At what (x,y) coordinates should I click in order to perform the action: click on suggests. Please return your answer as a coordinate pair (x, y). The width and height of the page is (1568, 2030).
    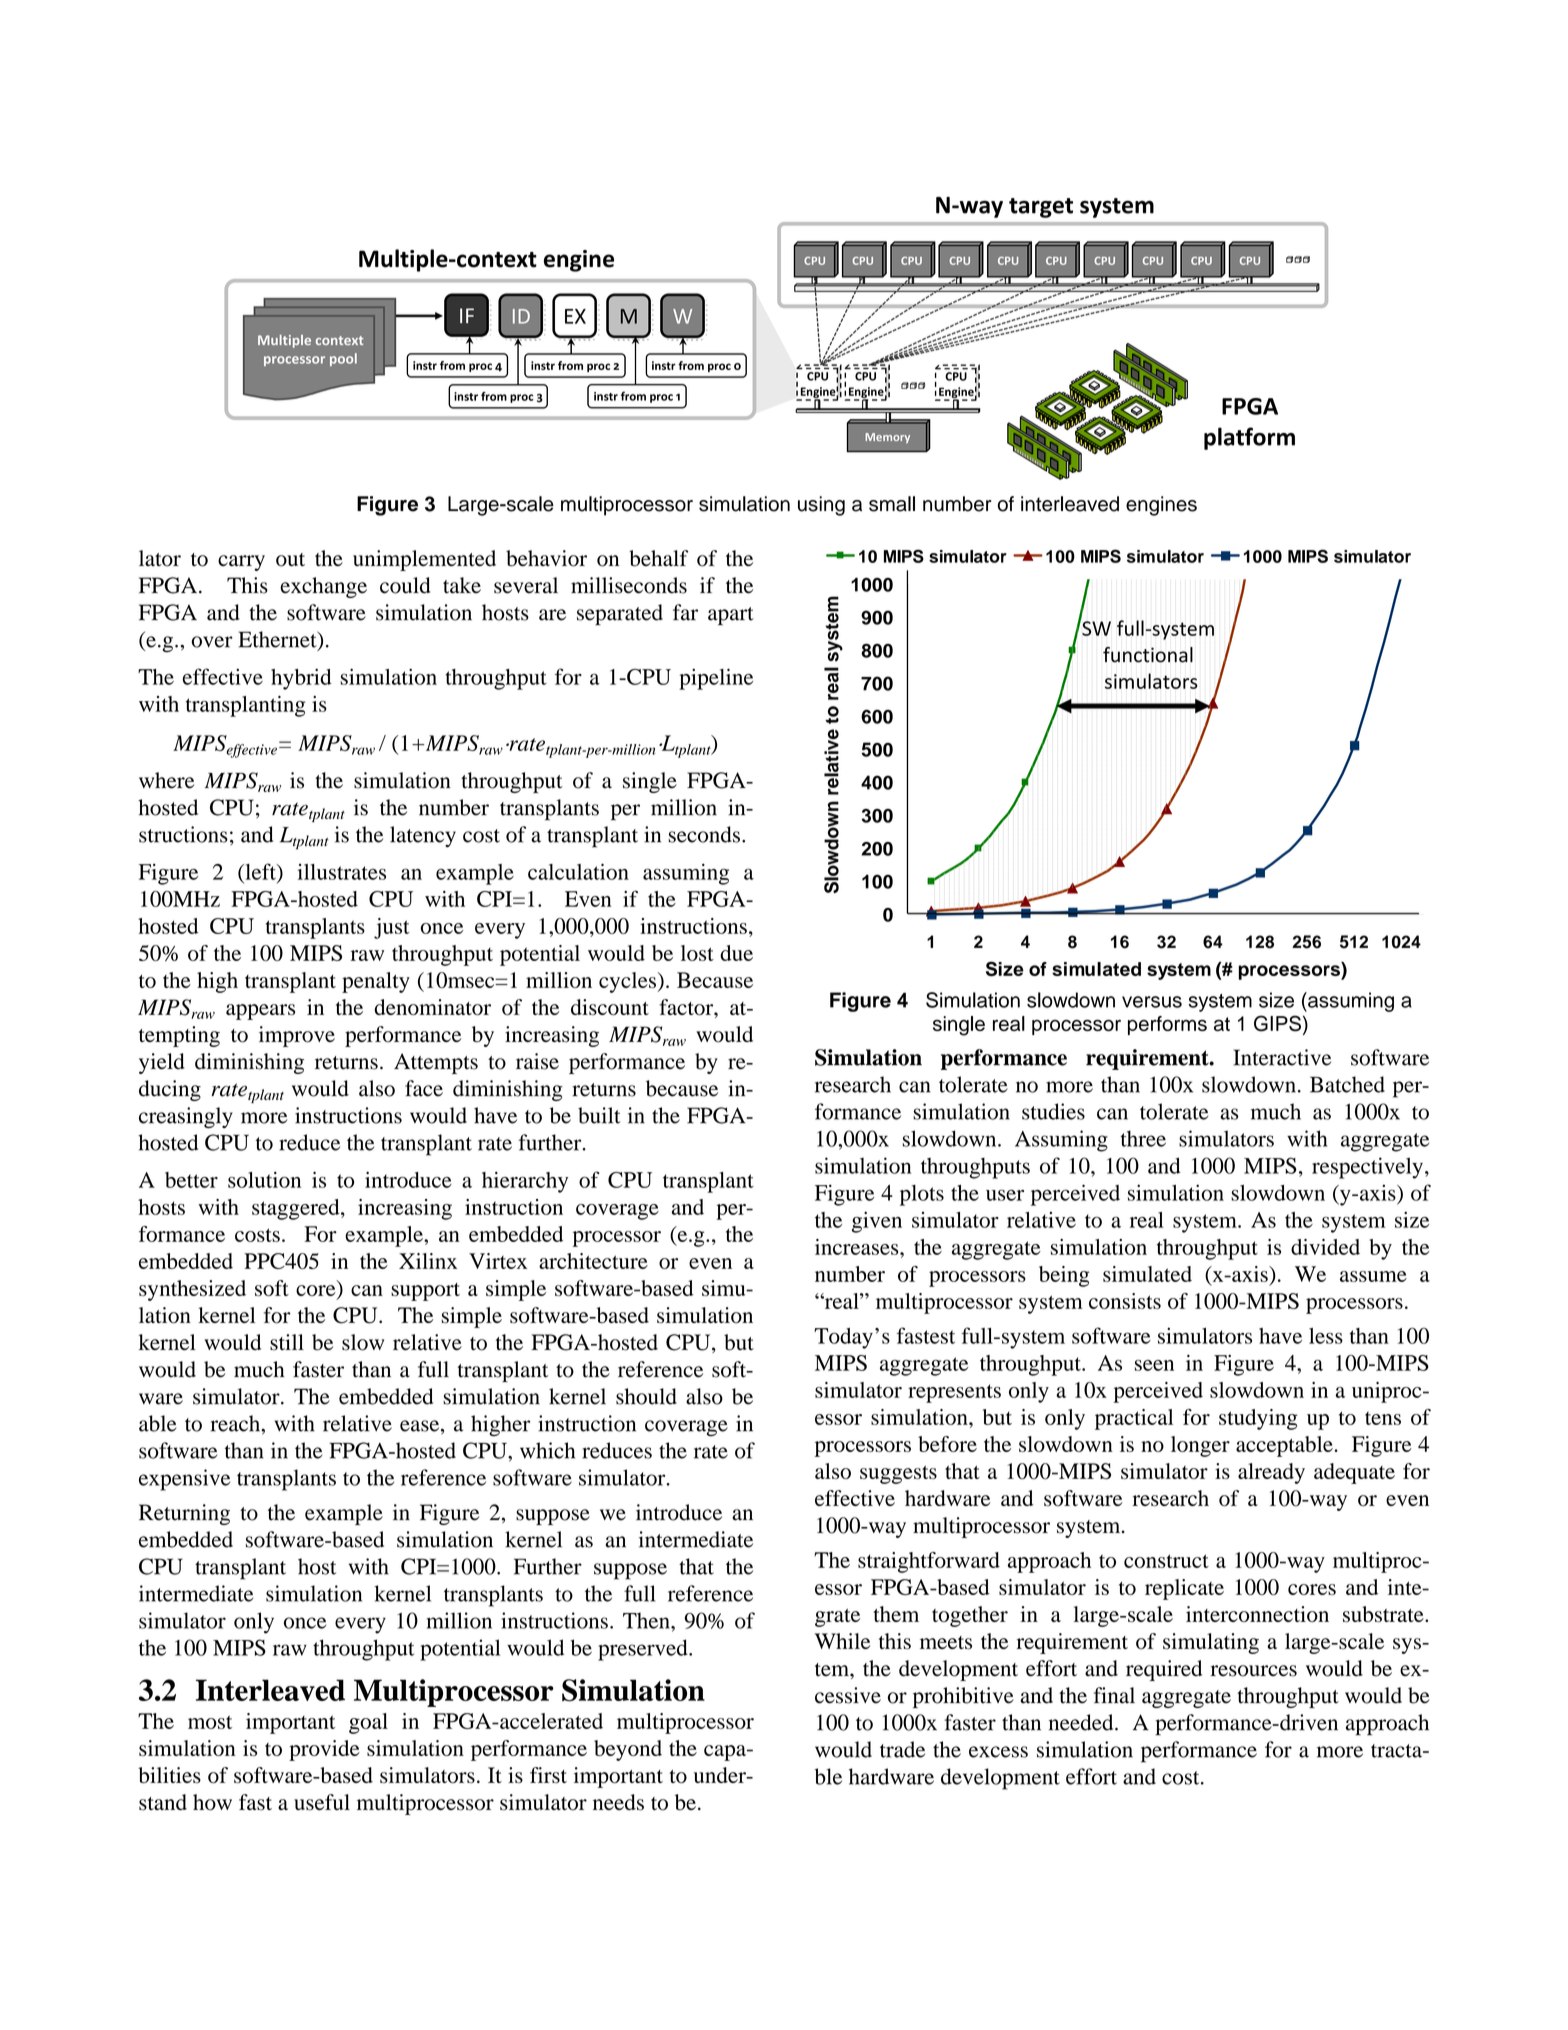
    Looking at the image, I should click on (898, 1475).
